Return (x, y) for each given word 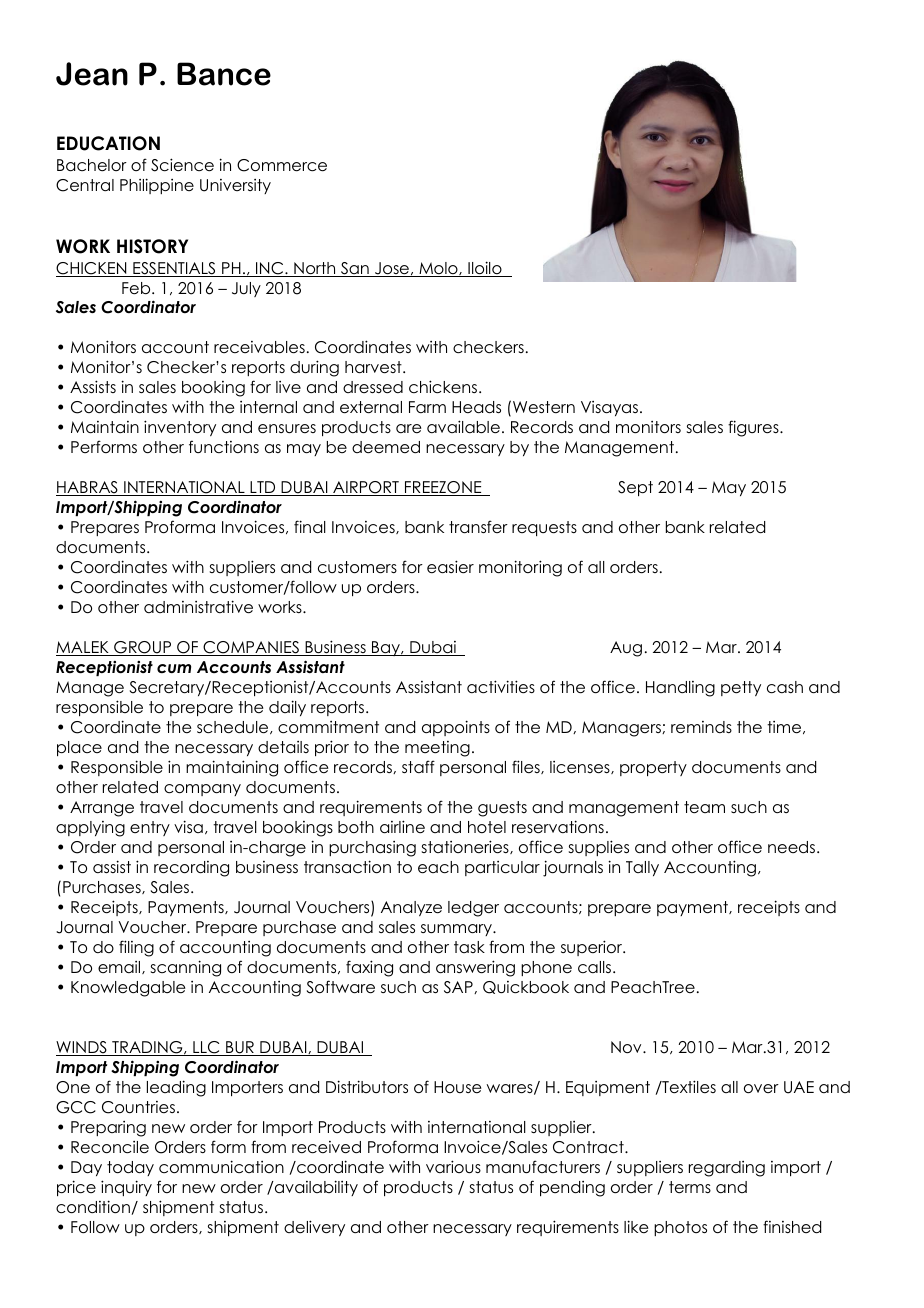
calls (596, 967)
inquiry (126, 1188)
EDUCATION (108, 143)
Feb (137, 288)
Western (544, 407)
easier (450, 567)
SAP (459, 987)
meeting (437, 749)
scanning (186, 968)
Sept (635, 488)
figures (754, 428)
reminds (701, 727)
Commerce (282, 165)
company (202, 790)
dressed (373, 387)
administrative (198, 607)
